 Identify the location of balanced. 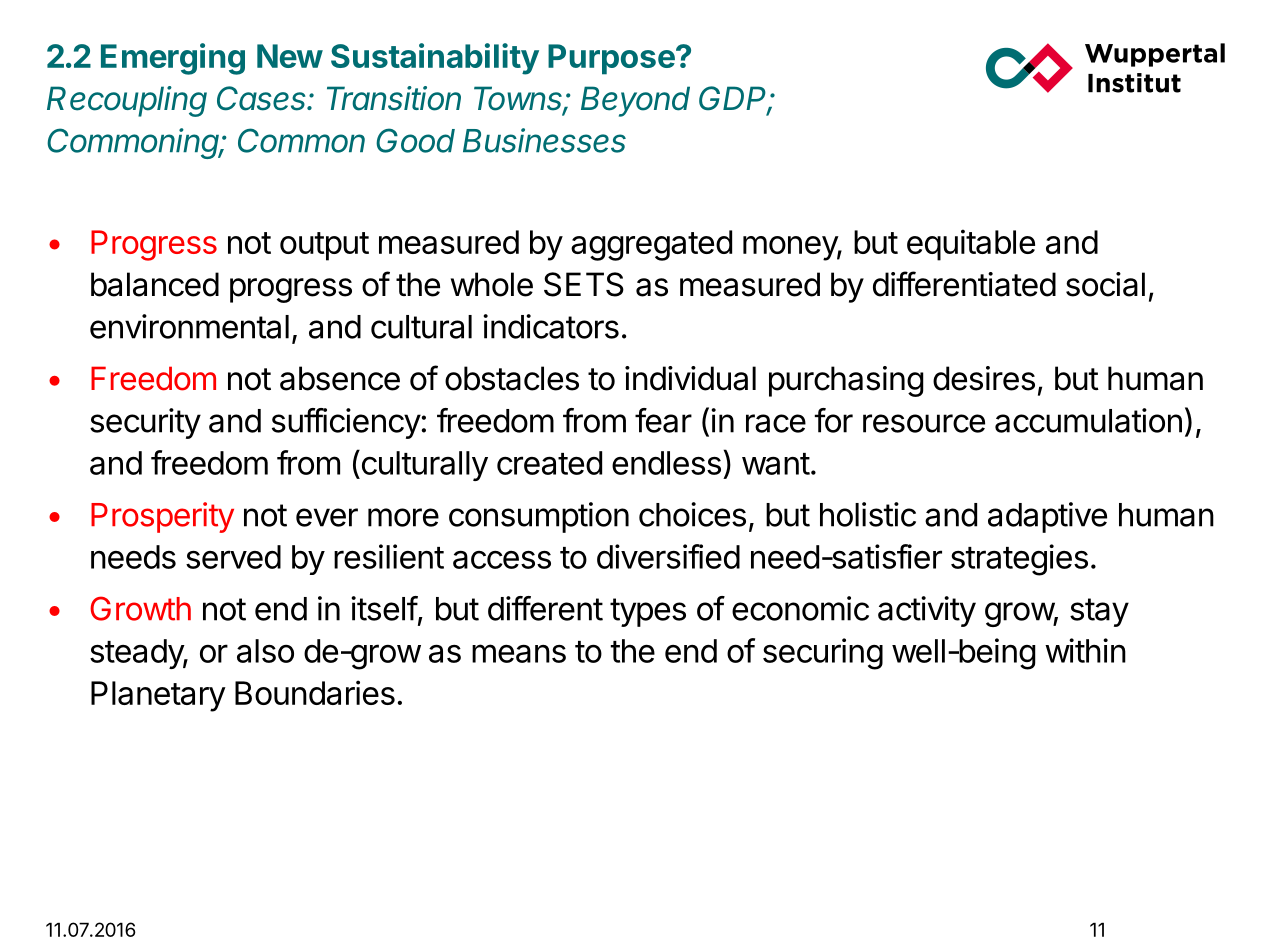
(155, 284).
